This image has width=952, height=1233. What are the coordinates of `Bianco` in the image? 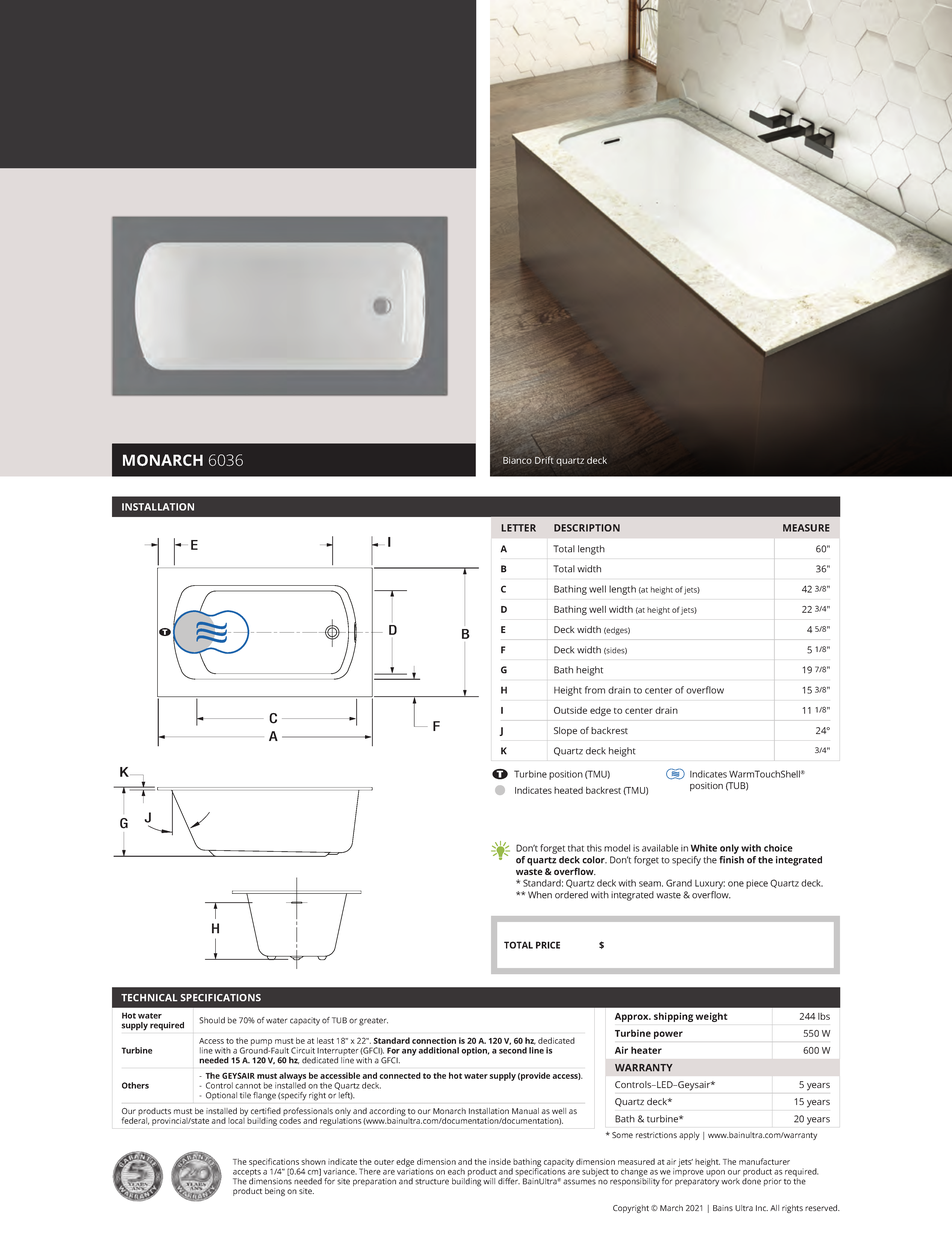 It's located at (517, 460).
